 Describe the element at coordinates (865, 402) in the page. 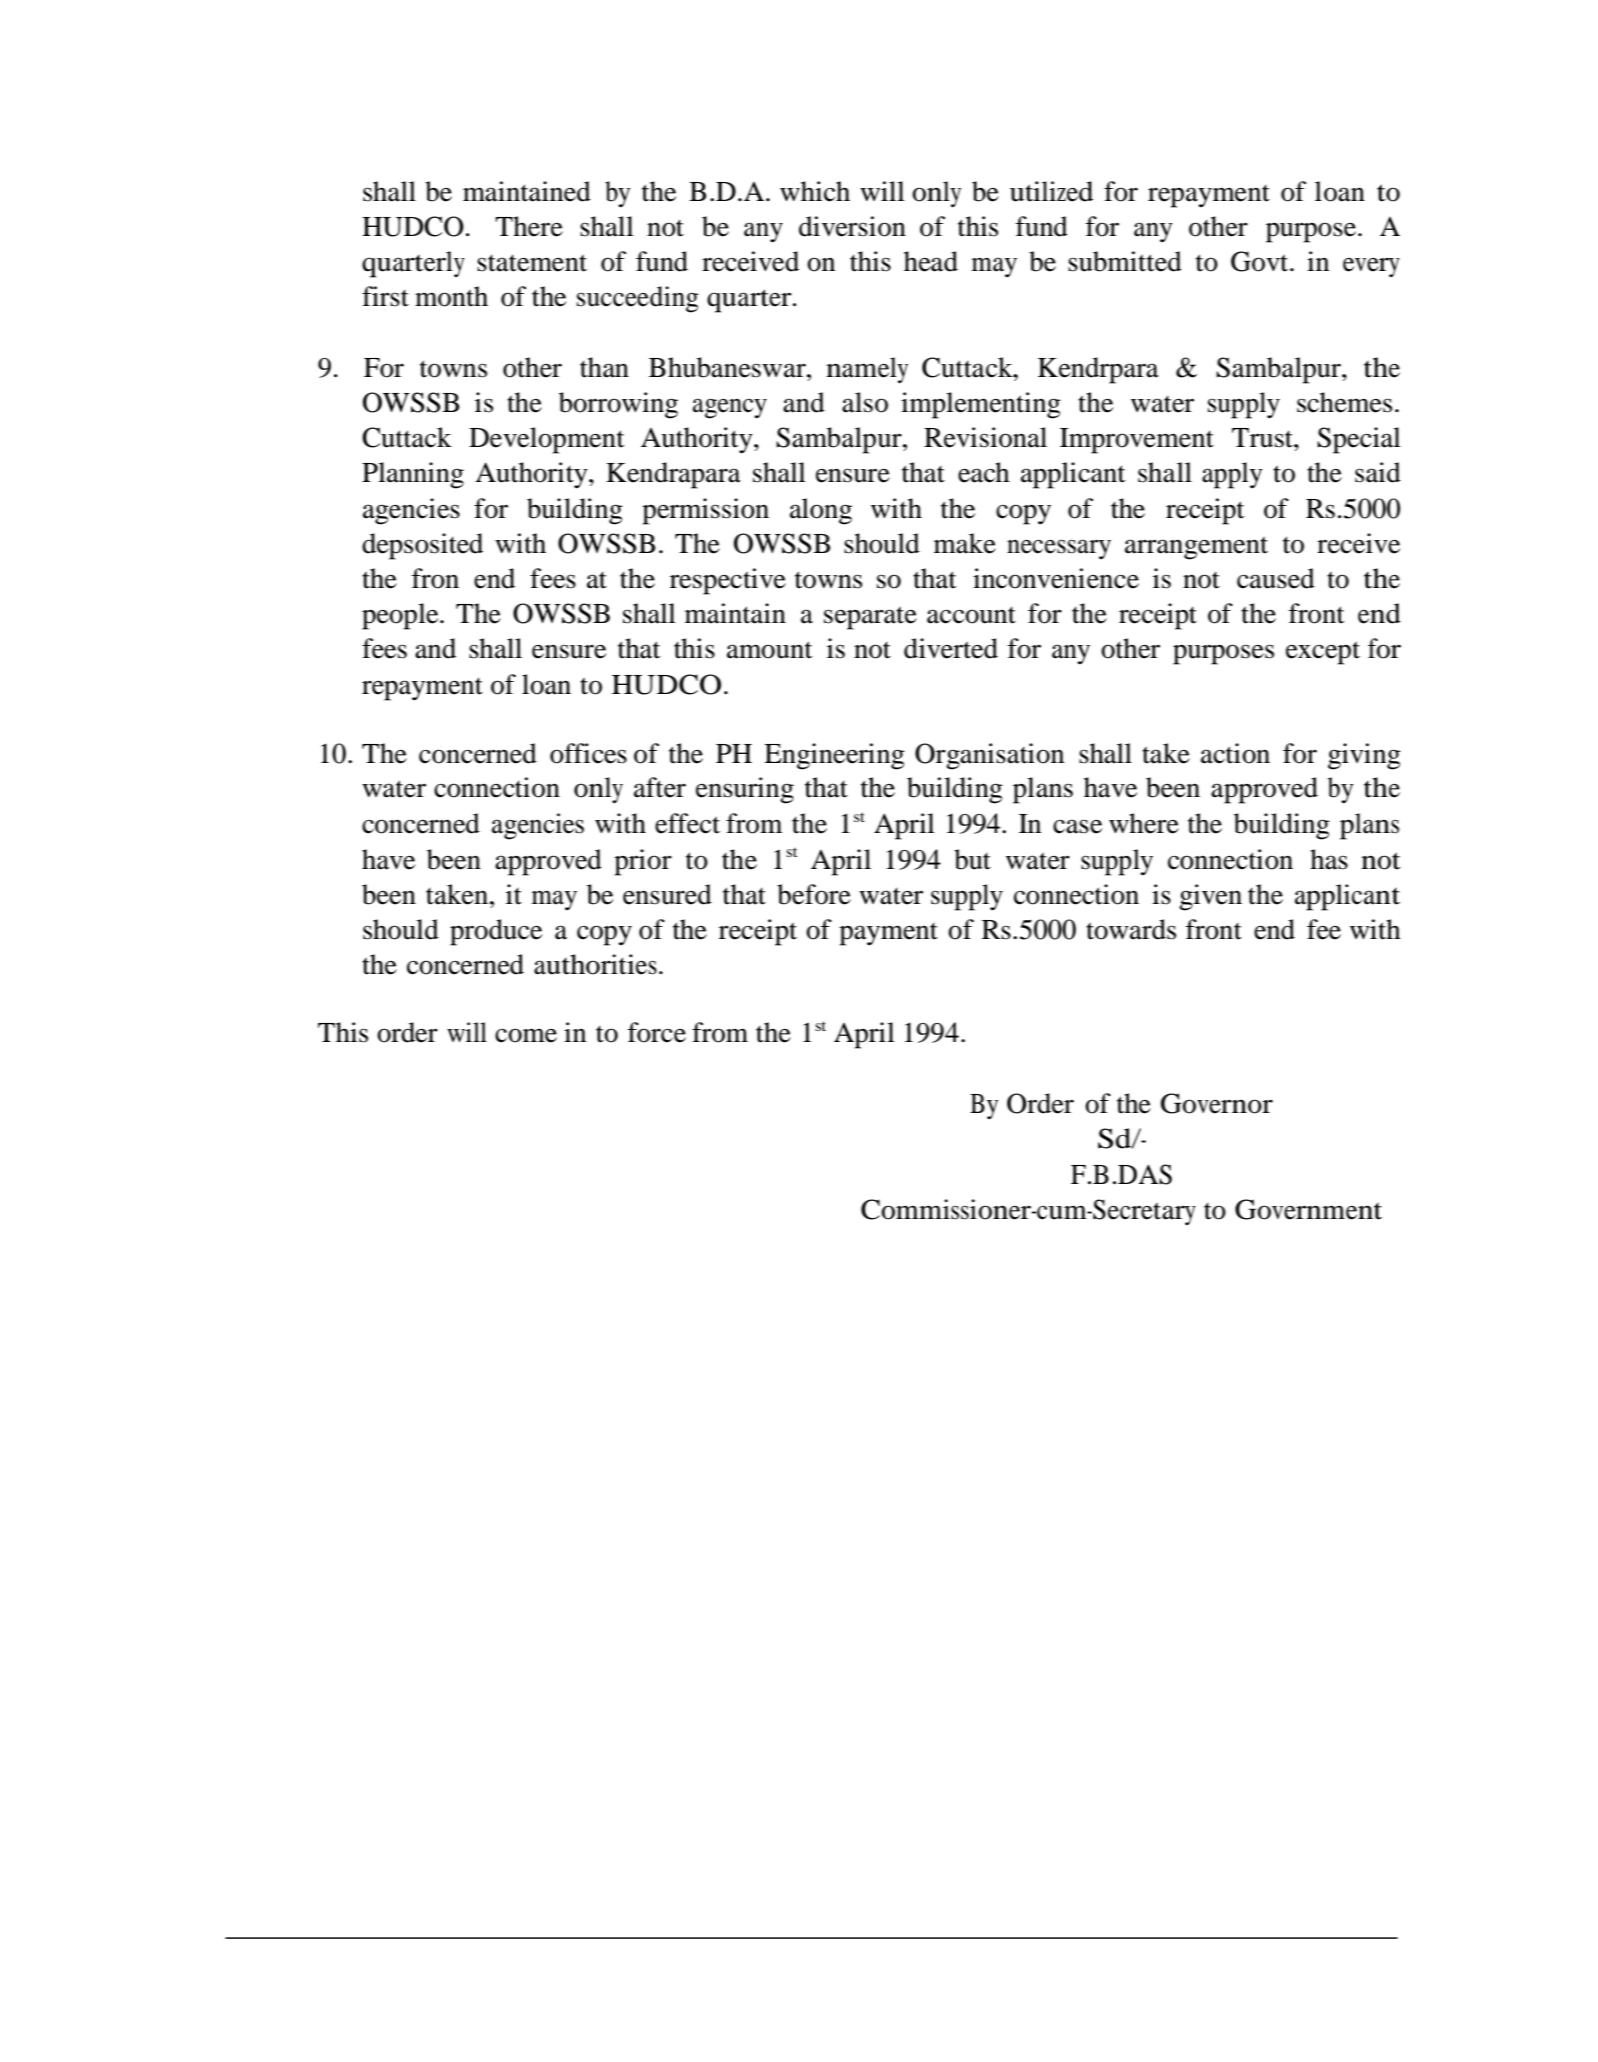

I see `also` at that location.
